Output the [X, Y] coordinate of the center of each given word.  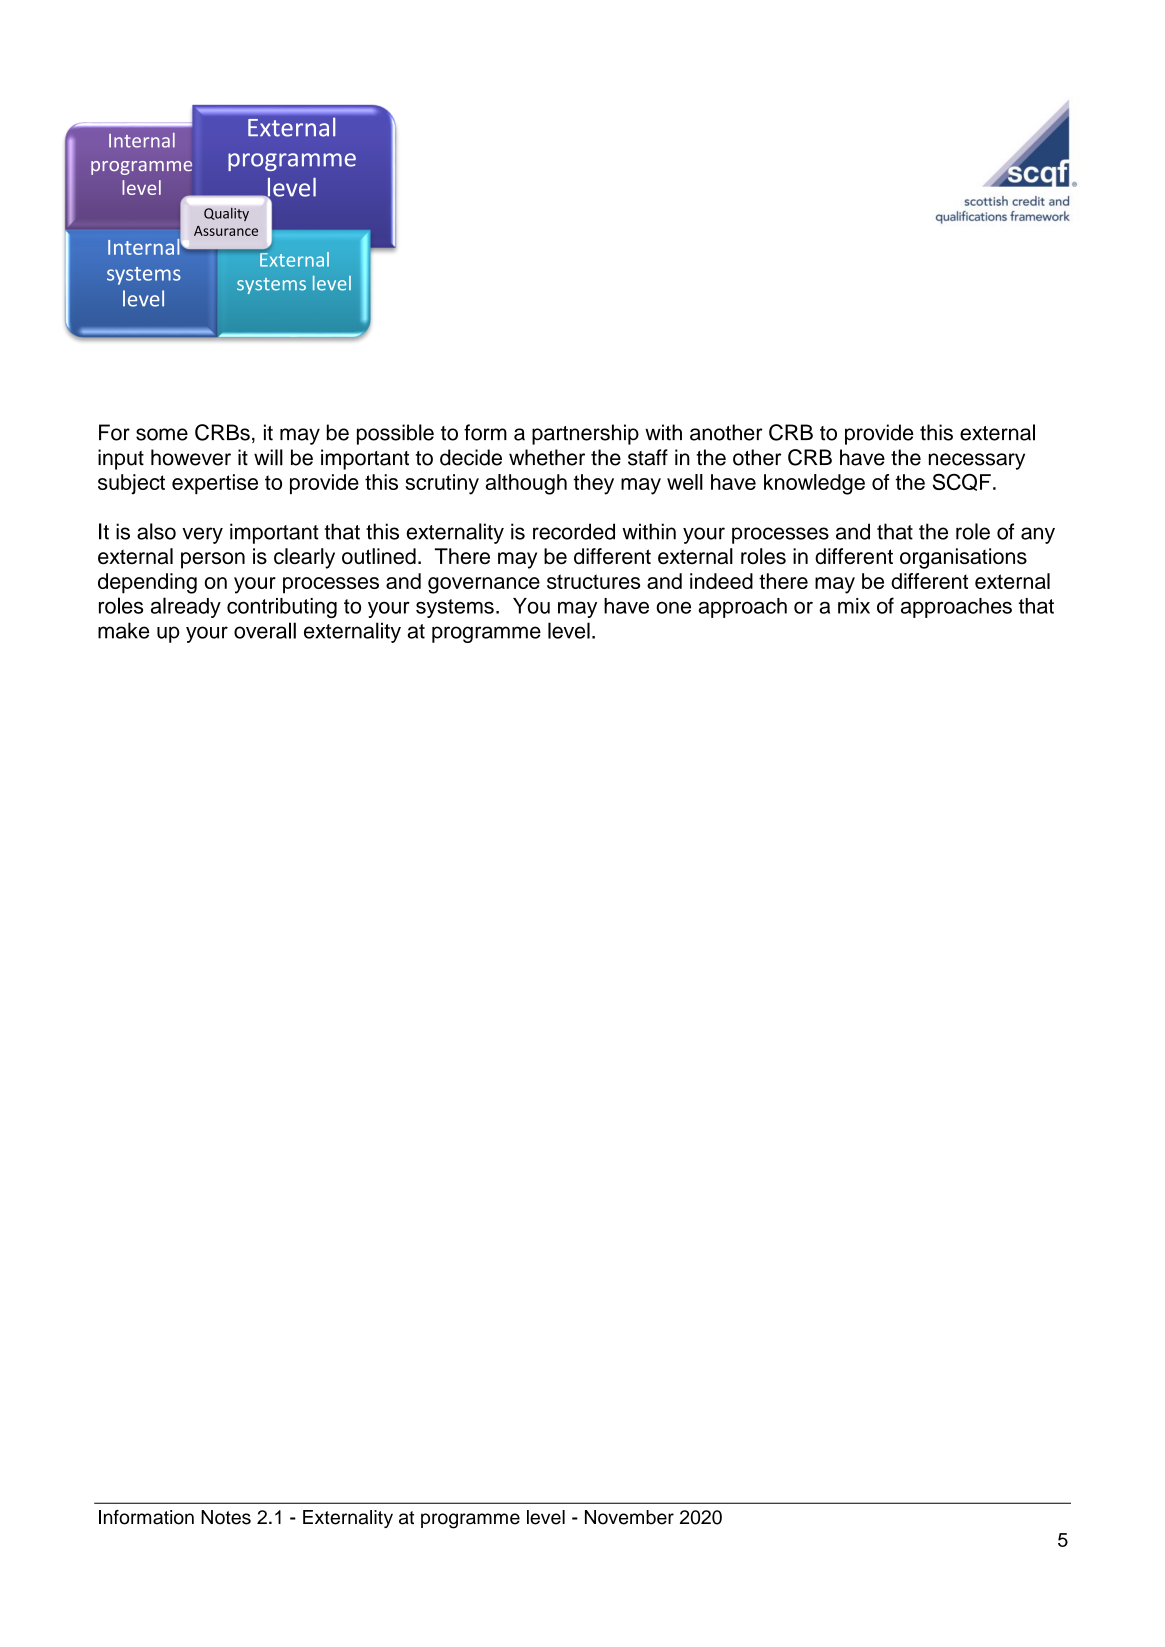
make [123, 630]
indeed [721, 581]
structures [593, 581]
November [629, 1517]
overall [265, 630]
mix [854, 606]
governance [484, 585]
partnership [585, 434]
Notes [226, 1517]
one [673, 607]
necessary [977, 461]
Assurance [226, 231]
